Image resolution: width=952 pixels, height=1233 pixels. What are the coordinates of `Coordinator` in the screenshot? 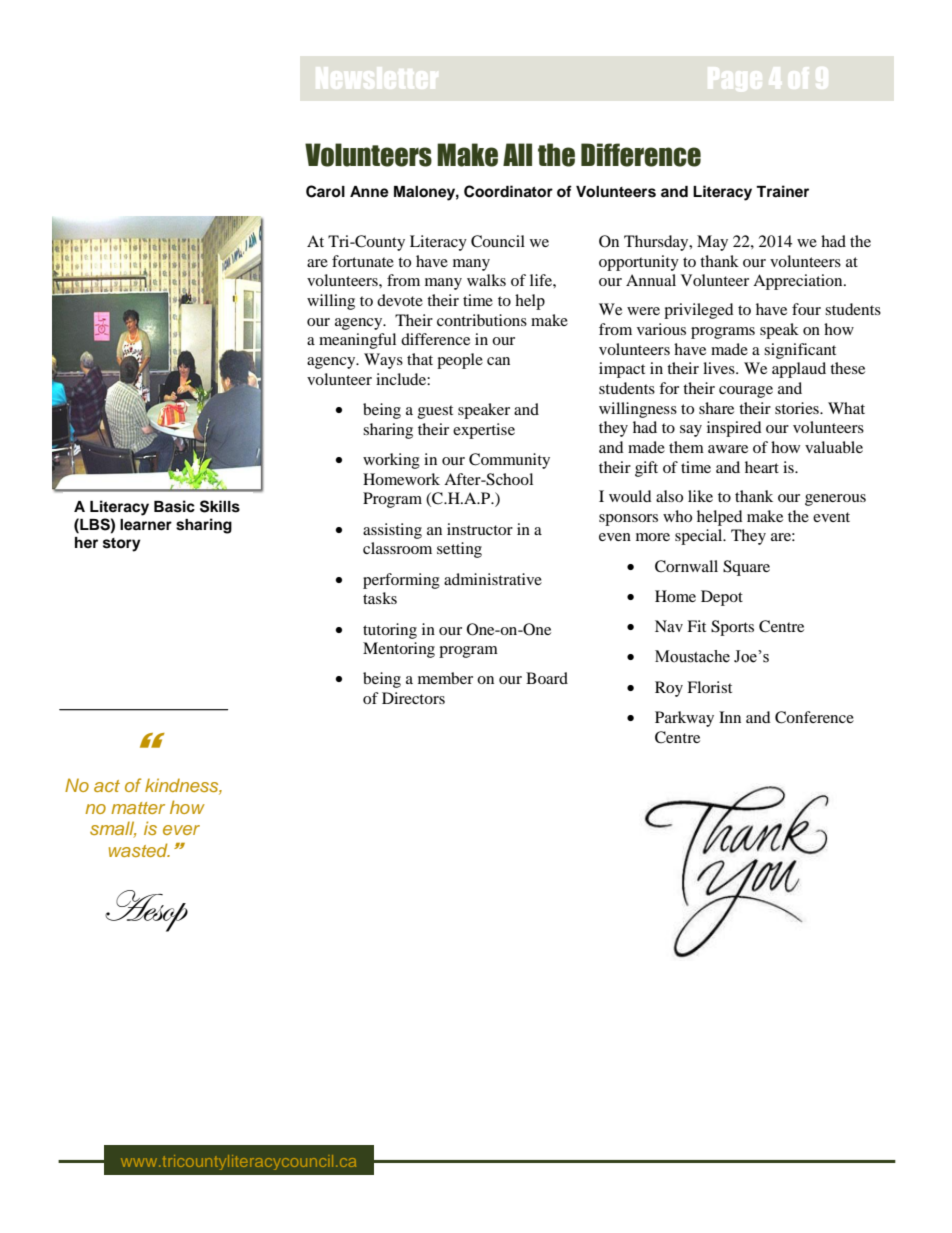 It's located at (508, 191).
